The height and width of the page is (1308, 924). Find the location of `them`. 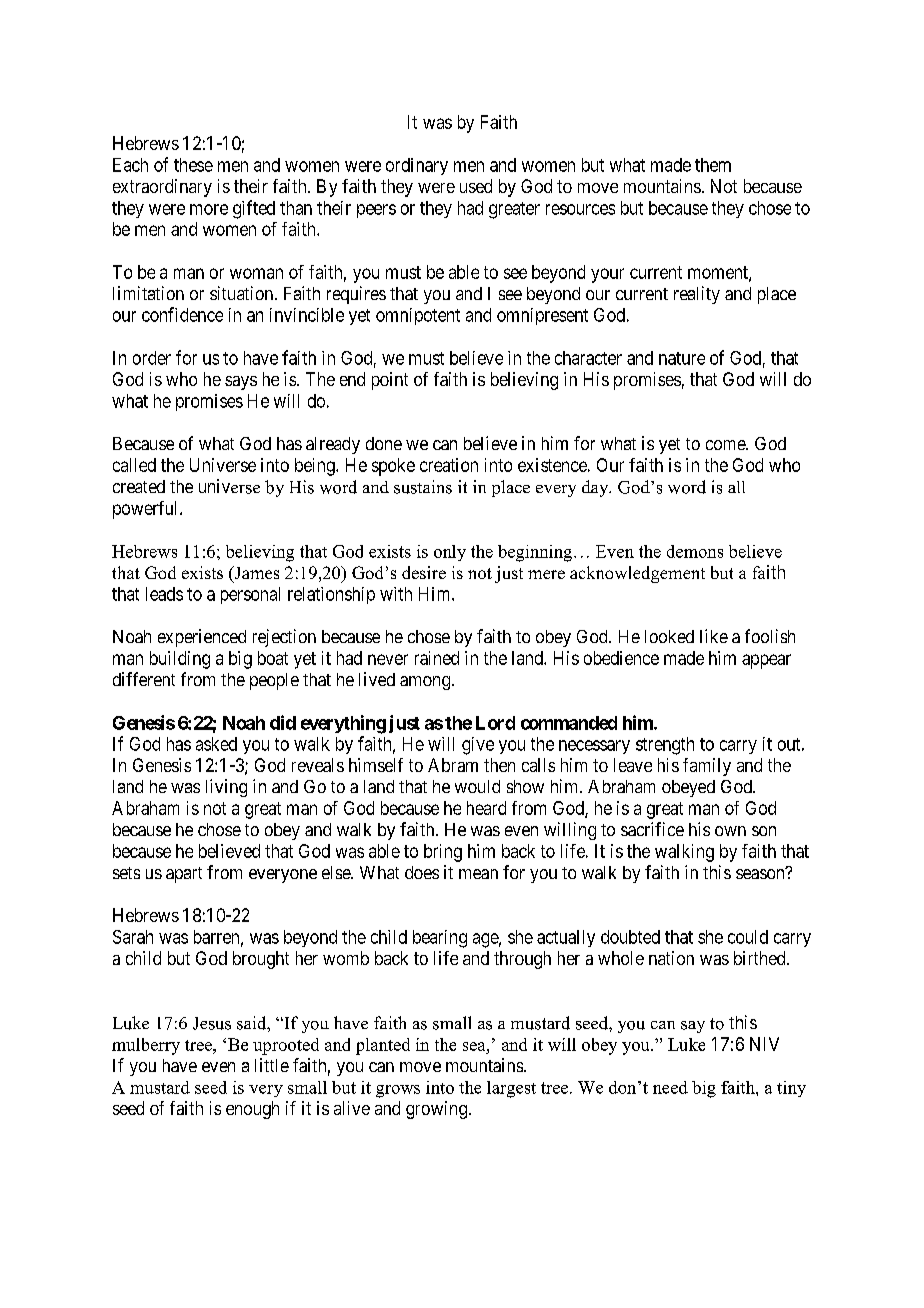

them is located at coordinates (713, 165).
